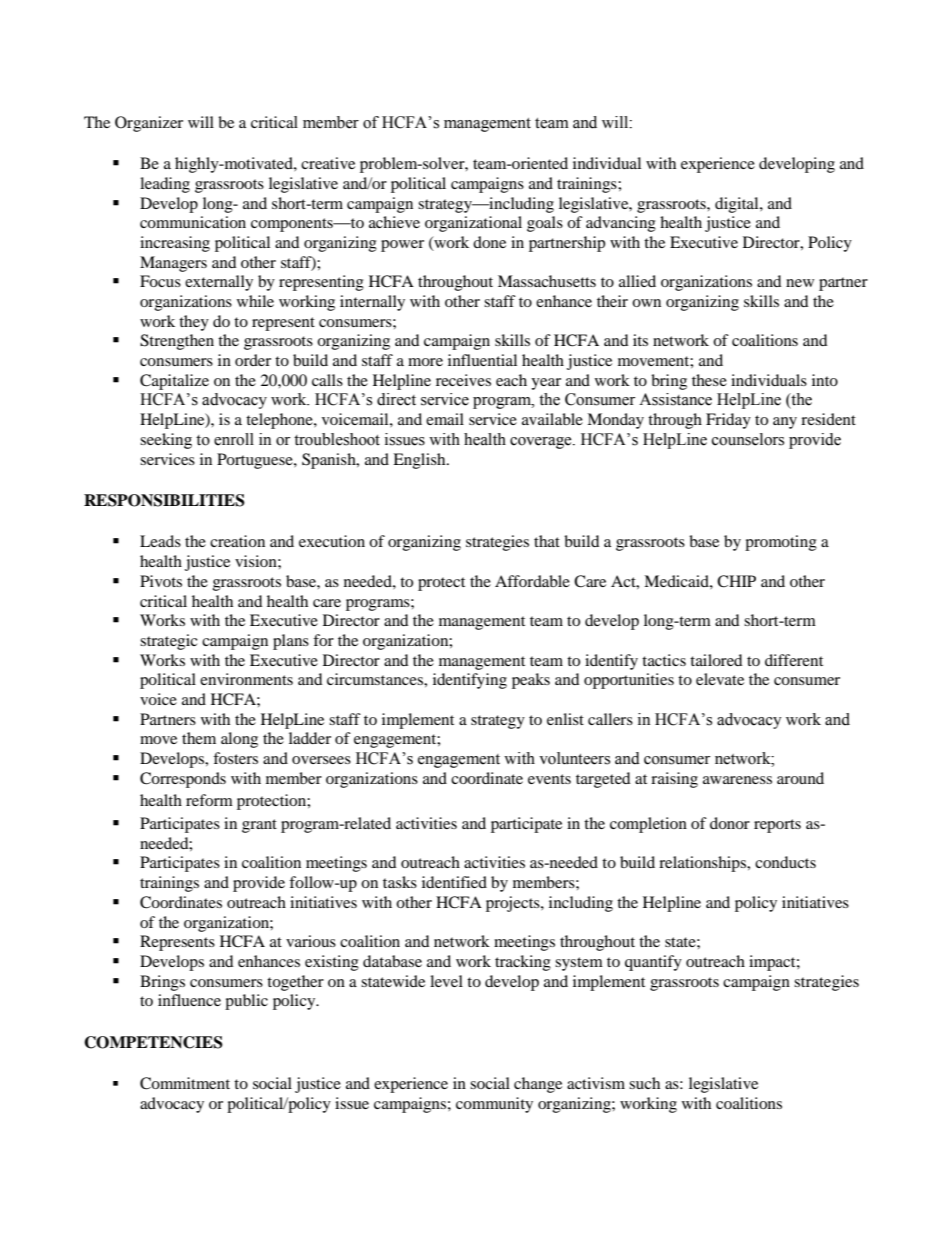  Describe the element at coordinates (454, 882) in the screenshot. I see `identified` at that location.
